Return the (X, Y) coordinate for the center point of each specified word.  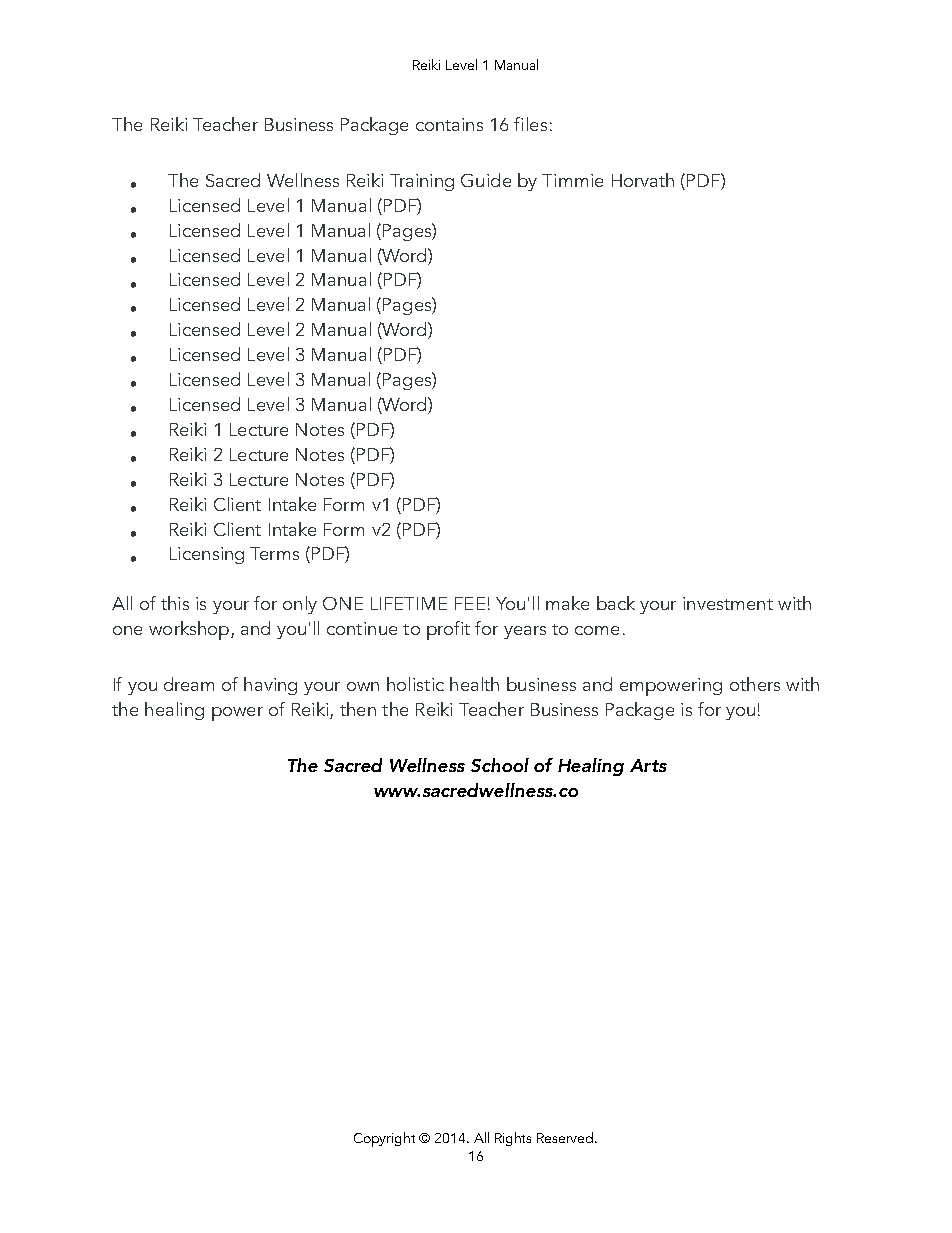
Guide (486, 180)
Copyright (384, 1139)
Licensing (207, 555)
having (270, 686)
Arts (648, 765)
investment (728, 603)
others (755, 684)
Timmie (572, 180)
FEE (470, 603)
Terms (274, 553)
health (474, 684)
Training (422, 182)
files (530, 124)
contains (449, 124)
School (500, 765)
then (358, 709)
